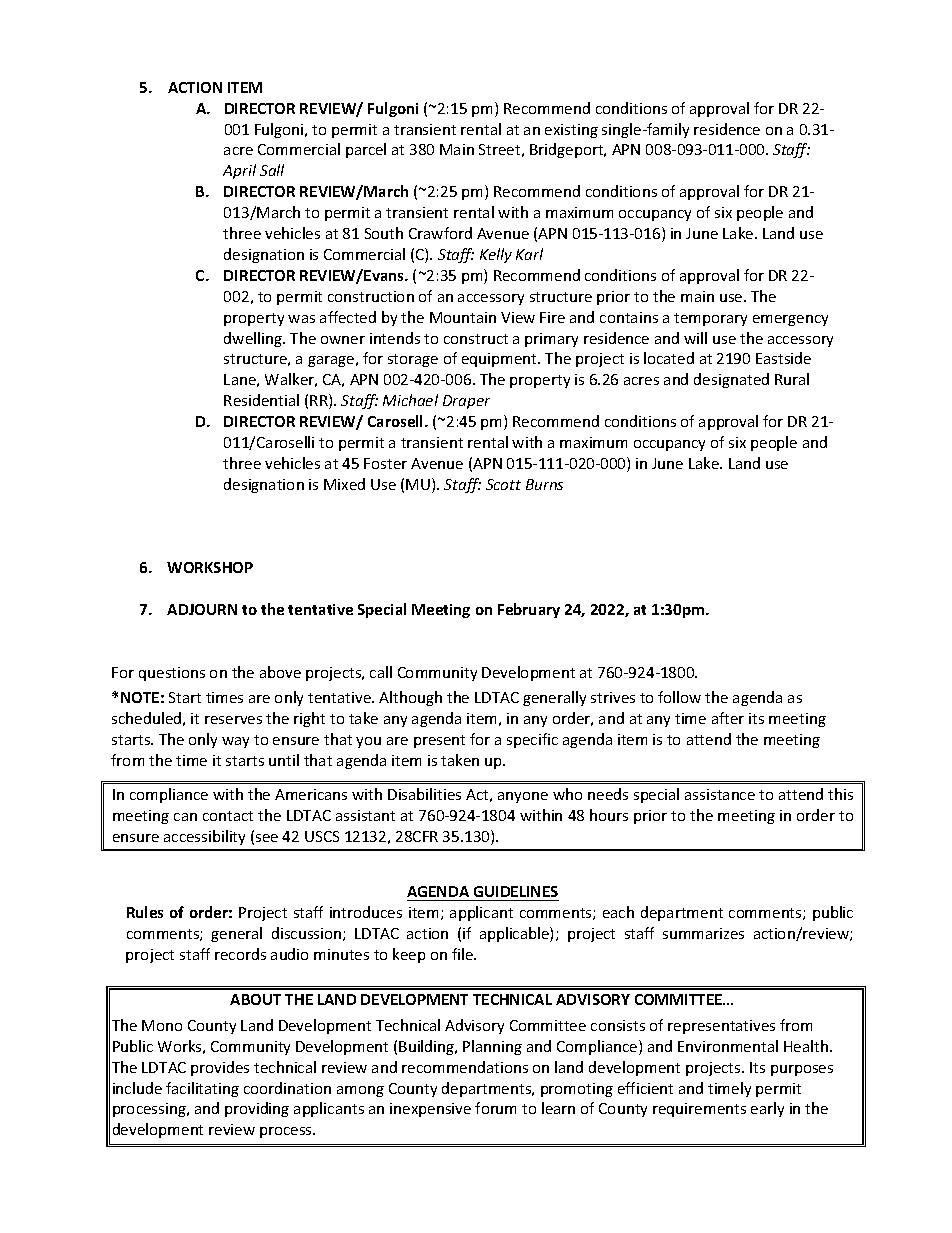  I want to click on April, so click(239, 171).
